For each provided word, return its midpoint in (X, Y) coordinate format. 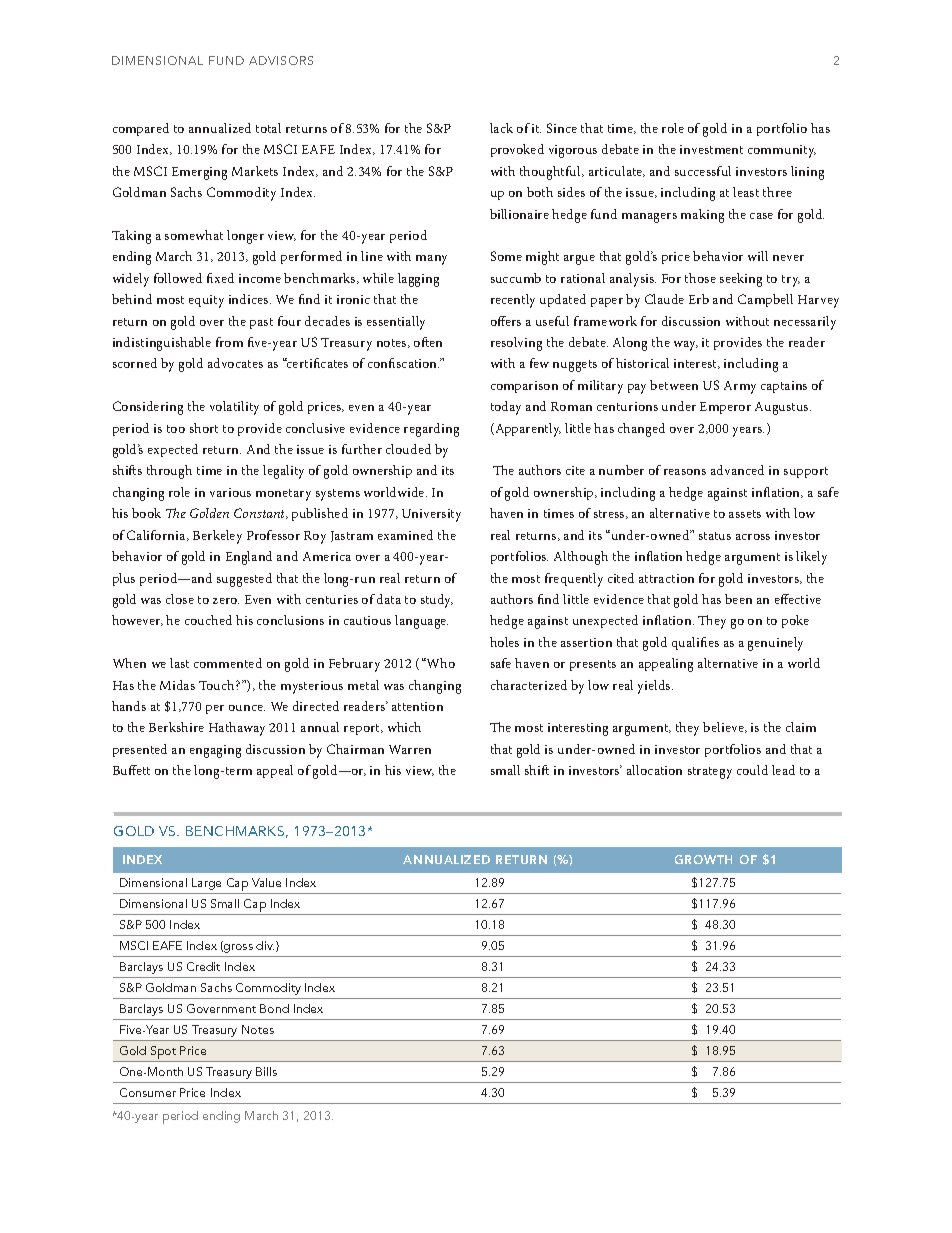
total (268, 128)
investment (711, 149)
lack (501, 128)
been (738, 599)
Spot (164, 1054)
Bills (266, 1071)
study (437, 601)
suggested (244, 580)
